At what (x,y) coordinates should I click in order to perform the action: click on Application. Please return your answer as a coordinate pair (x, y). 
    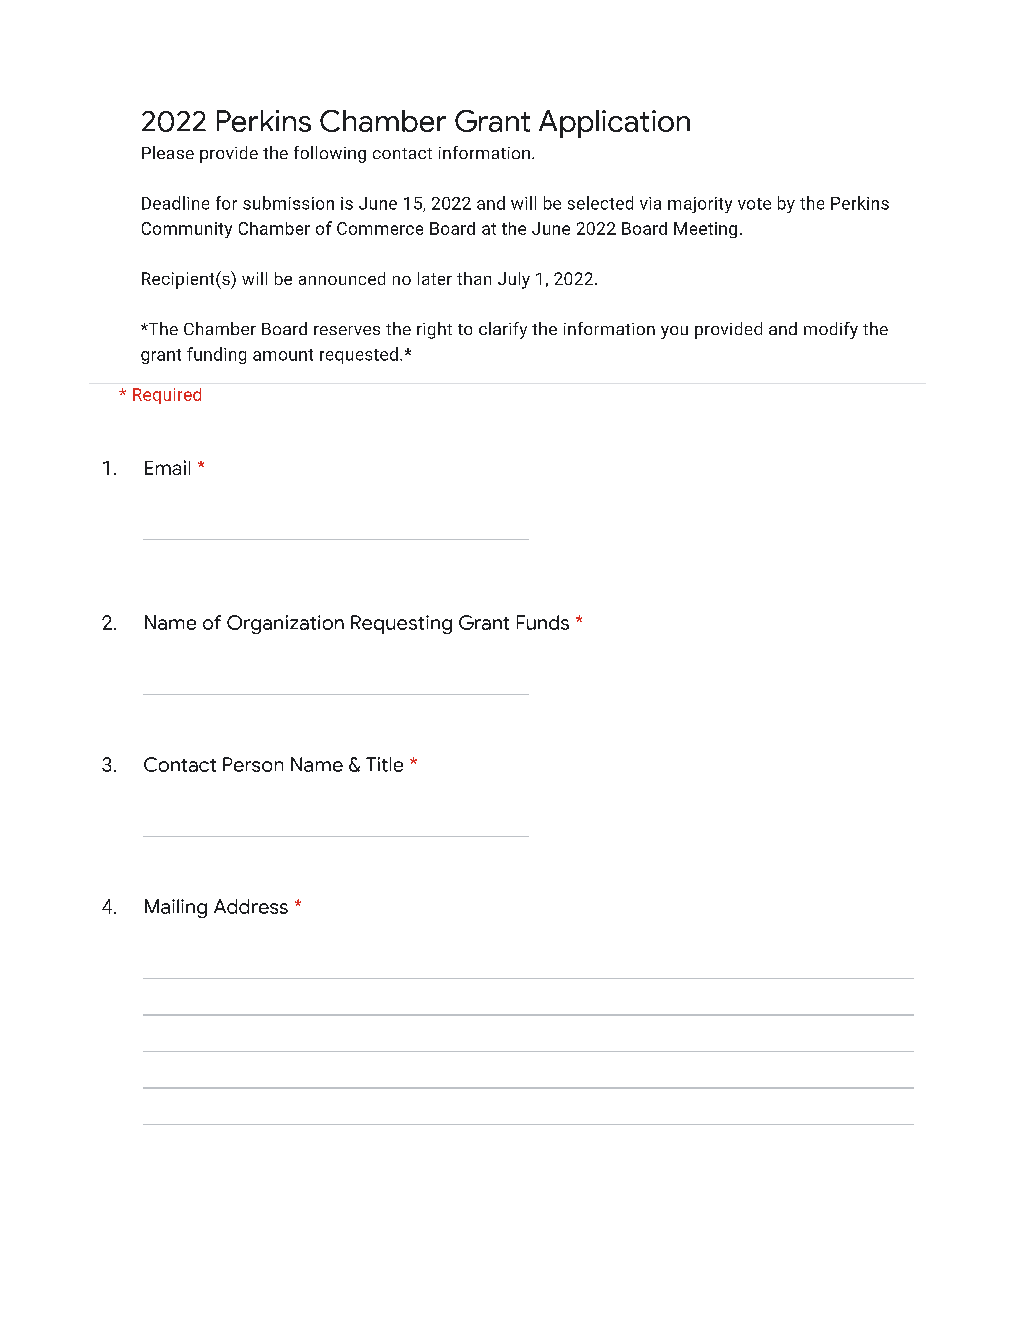
    Looking at the image, I should click on (614, 124).
